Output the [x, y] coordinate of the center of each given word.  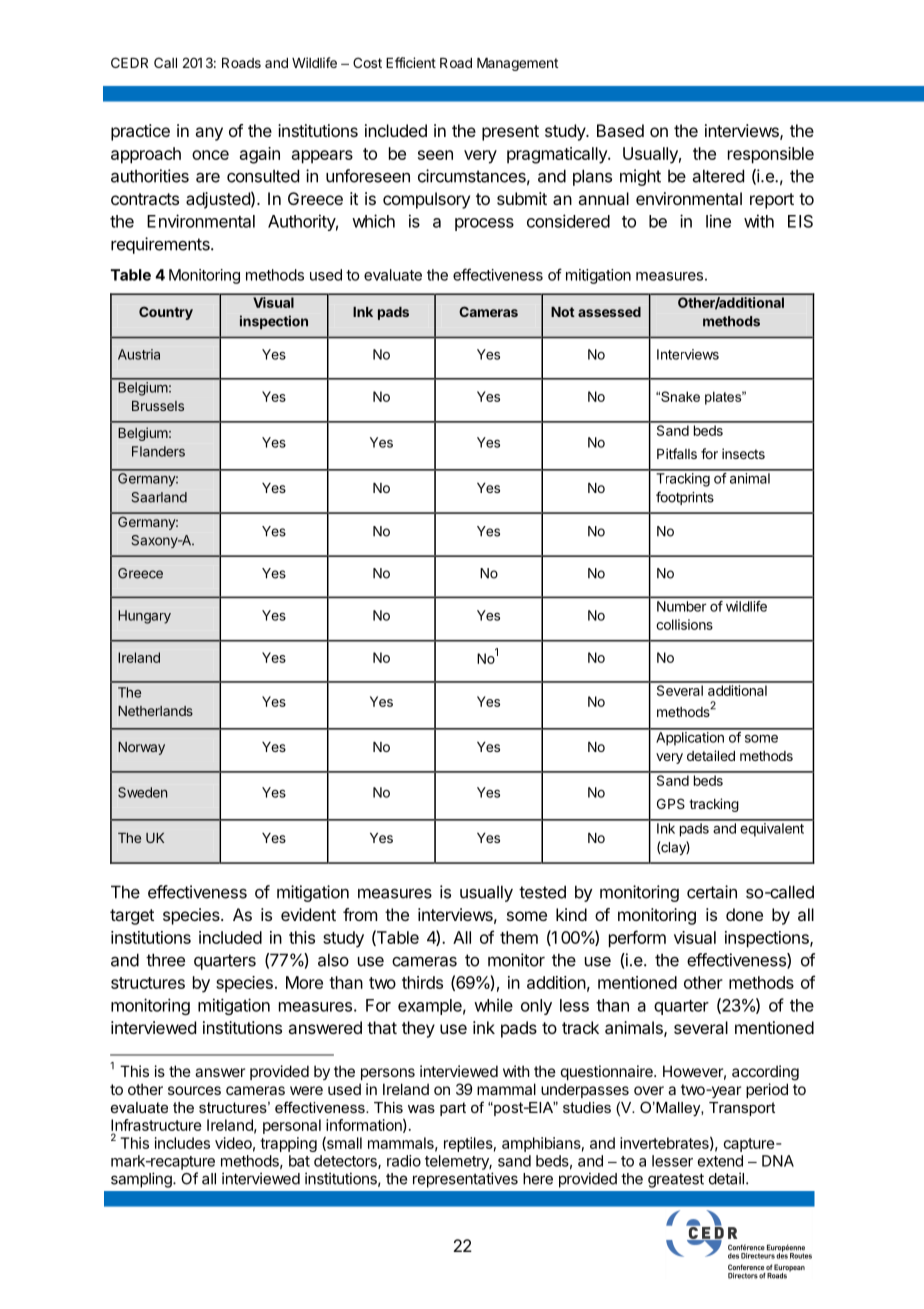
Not [563, 312]
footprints [685, 498]
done [744, 914]
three [165, 960]
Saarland [159, 497]
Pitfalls [677, 453]
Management [517, 64]
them [519, 937]
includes [182, 1143]
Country [166, 313]
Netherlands [155, 711]
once [210, 155]
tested [542, 892]
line [718, 221]
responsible [771, 155]
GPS [671, 803]
